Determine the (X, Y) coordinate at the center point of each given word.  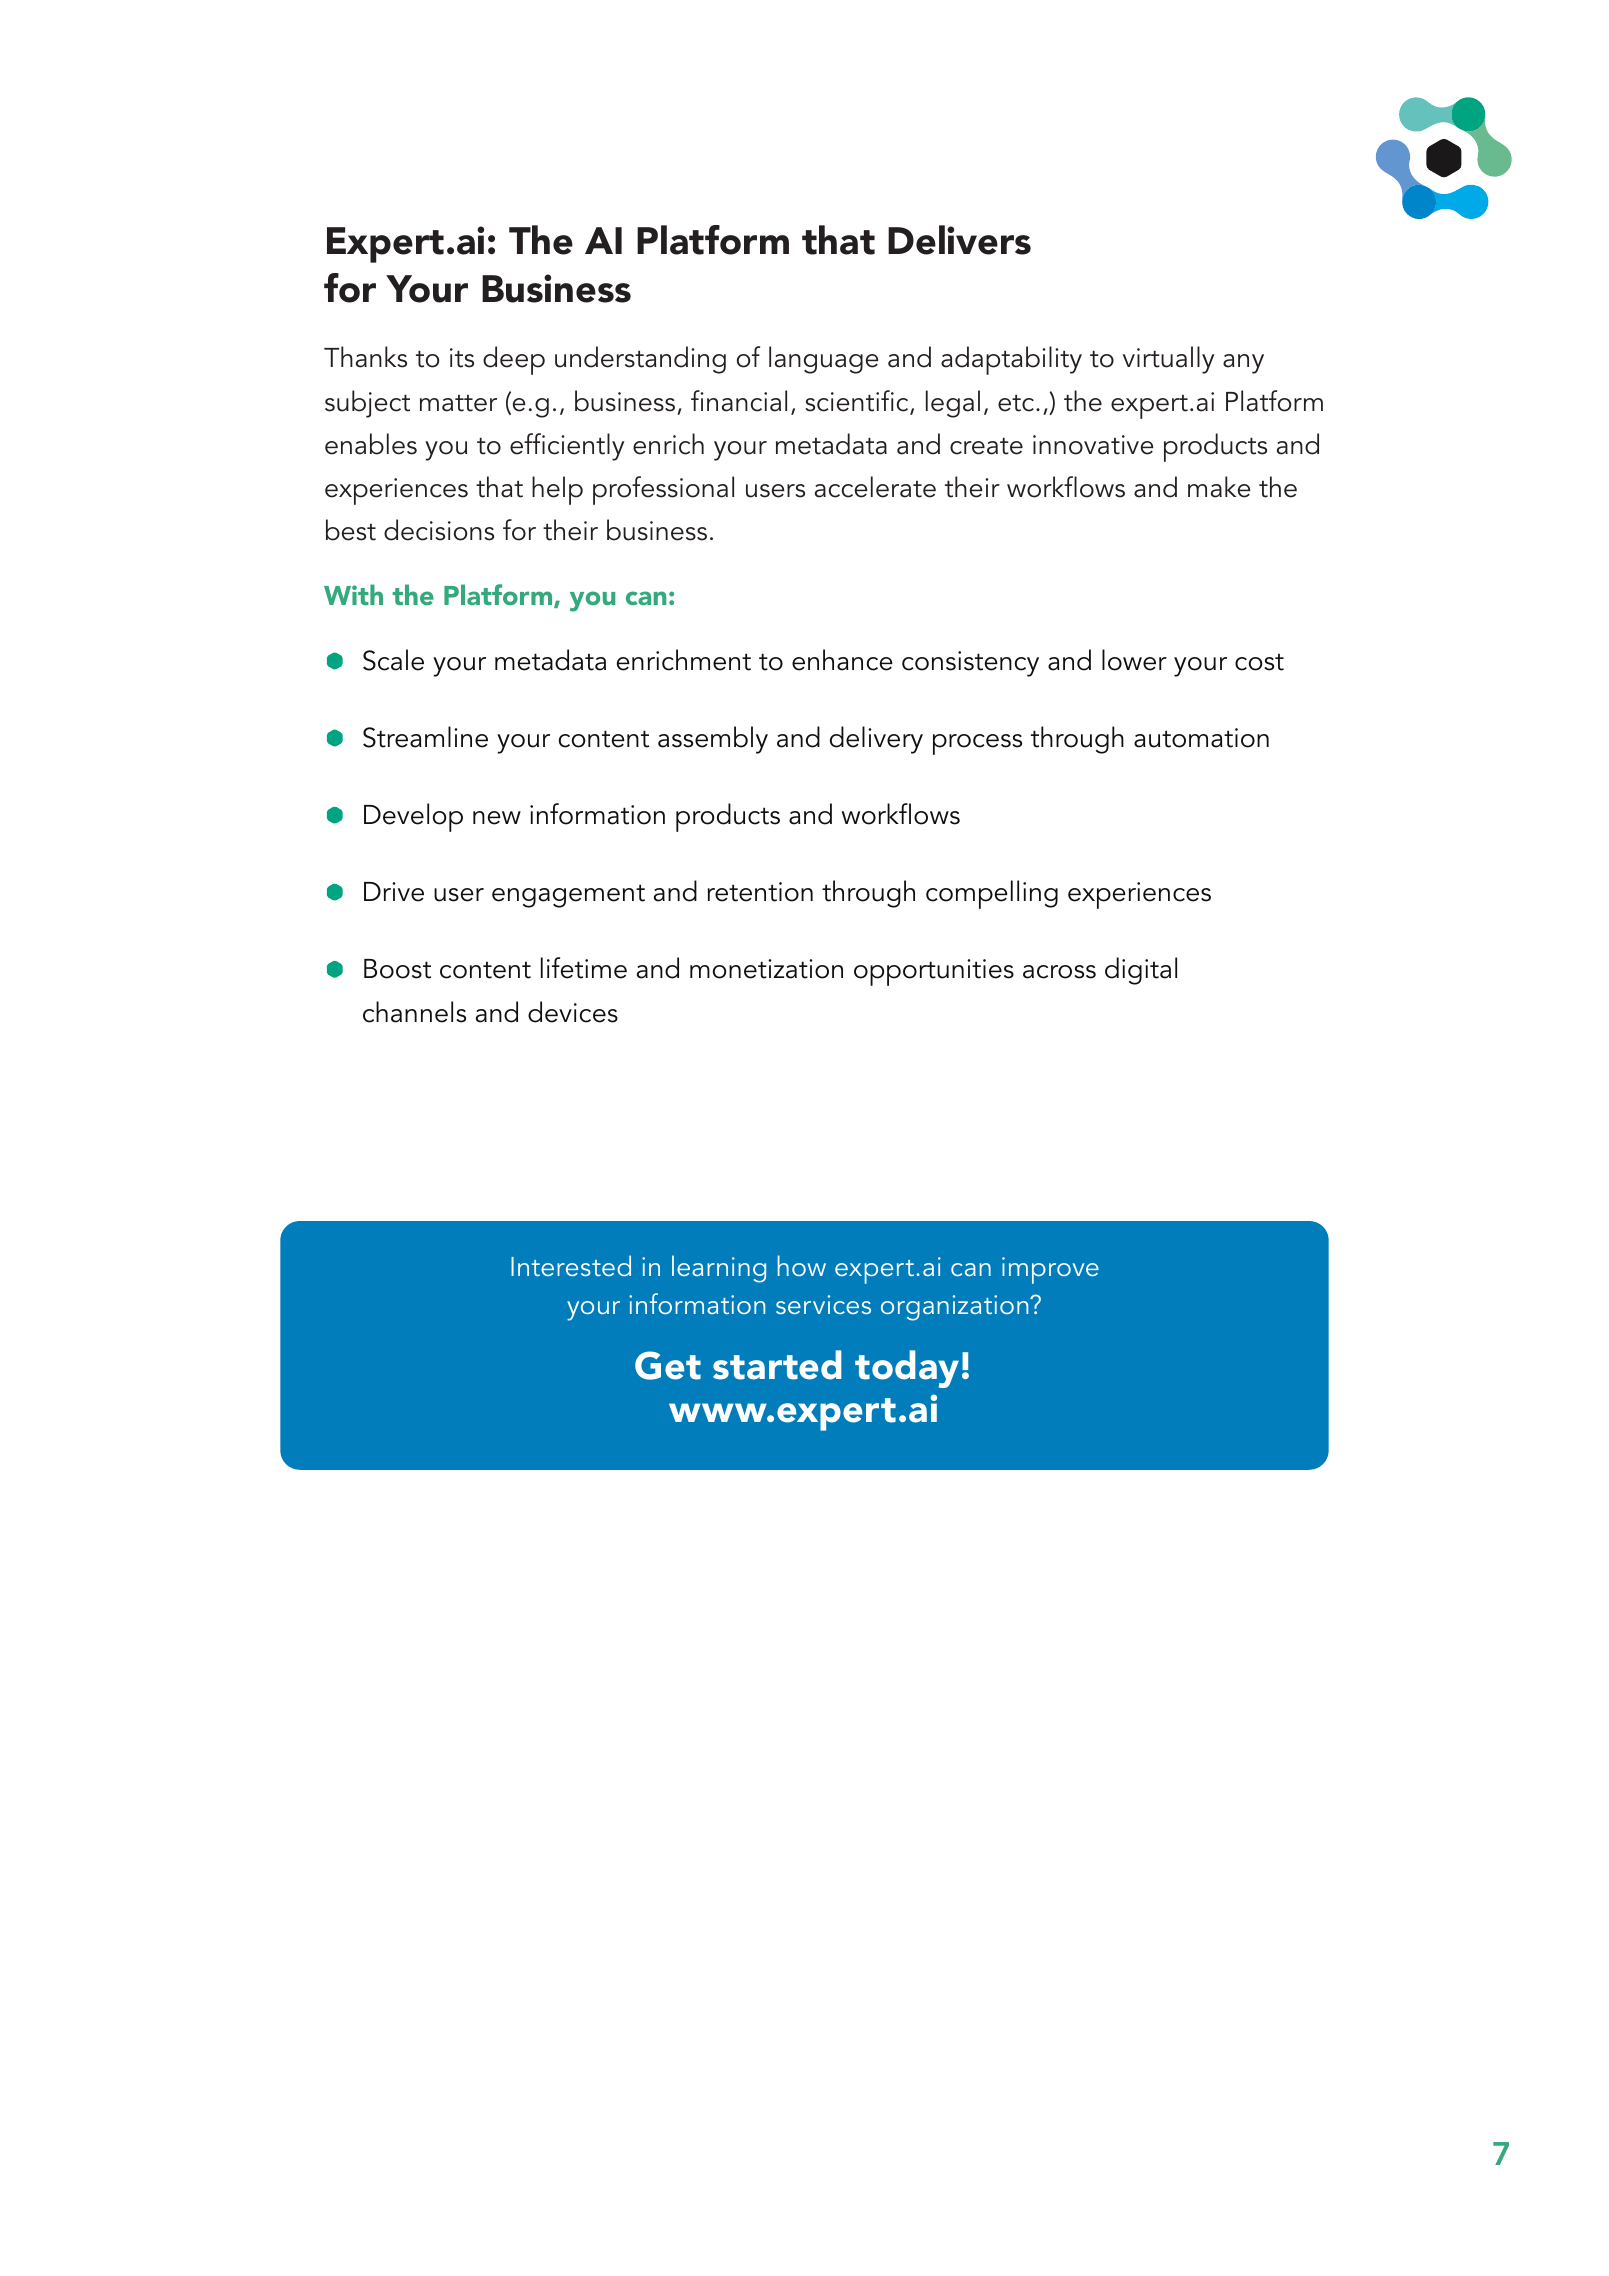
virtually (1168, 360)
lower (1134, 660)
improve (1050, 1270)
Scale (393, 660)
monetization (766, 969)
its (462, 358)
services (823, 1304)
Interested (571, 1265)
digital (1141, 971)
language (824, 360)
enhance (842, 660)
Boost (397, 969)
